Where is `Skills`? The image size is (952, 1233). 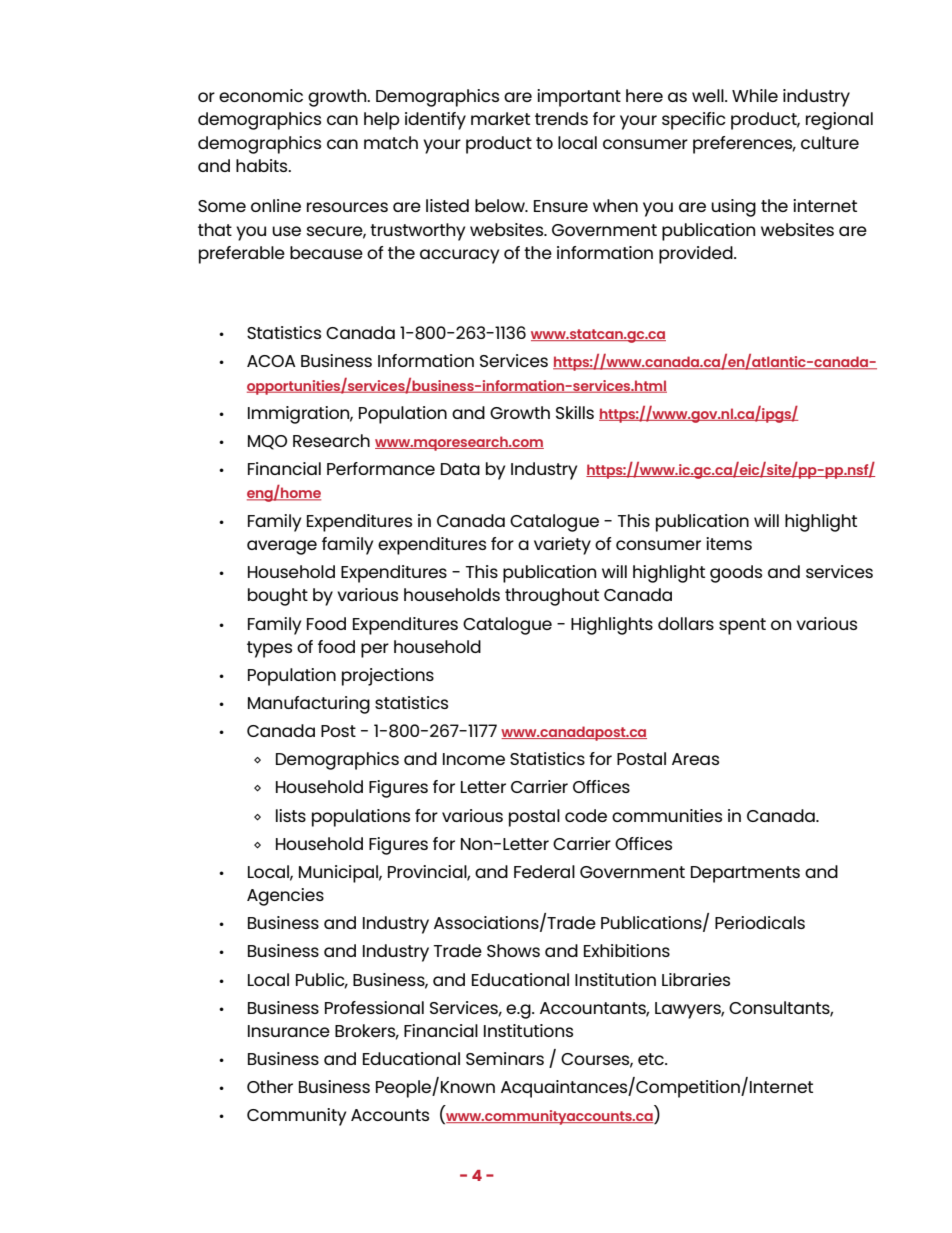
Skills is located at coordinates (575, 412).
